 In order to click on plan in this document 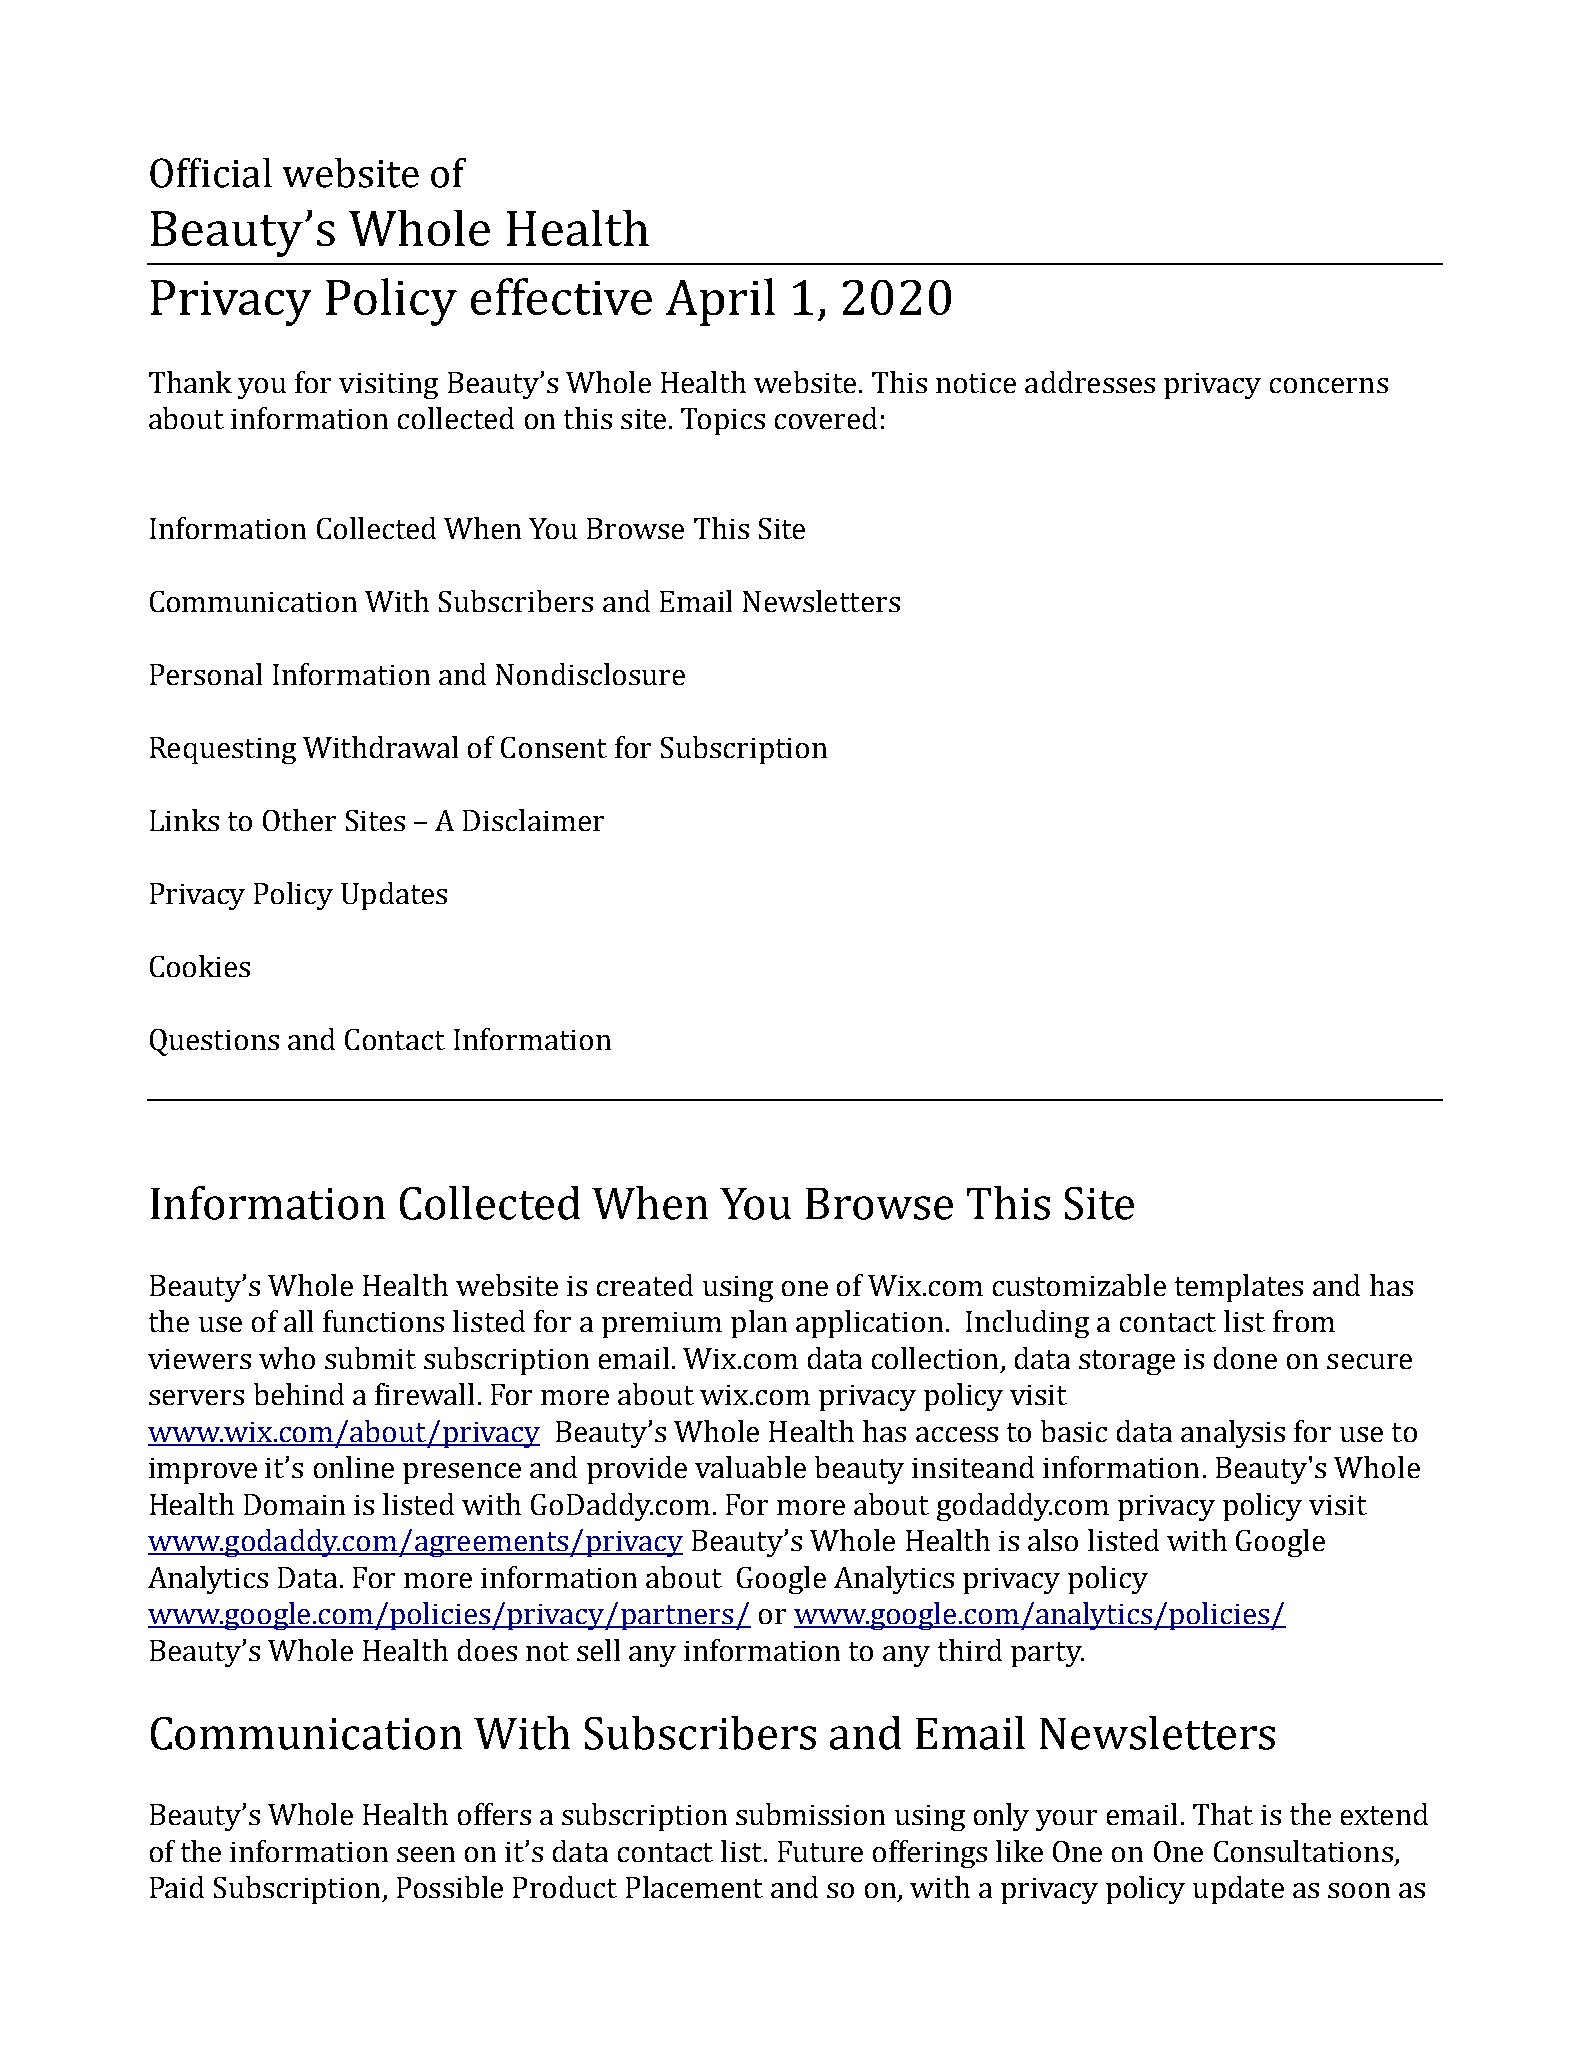, I will do `click(759, 1324)`.
